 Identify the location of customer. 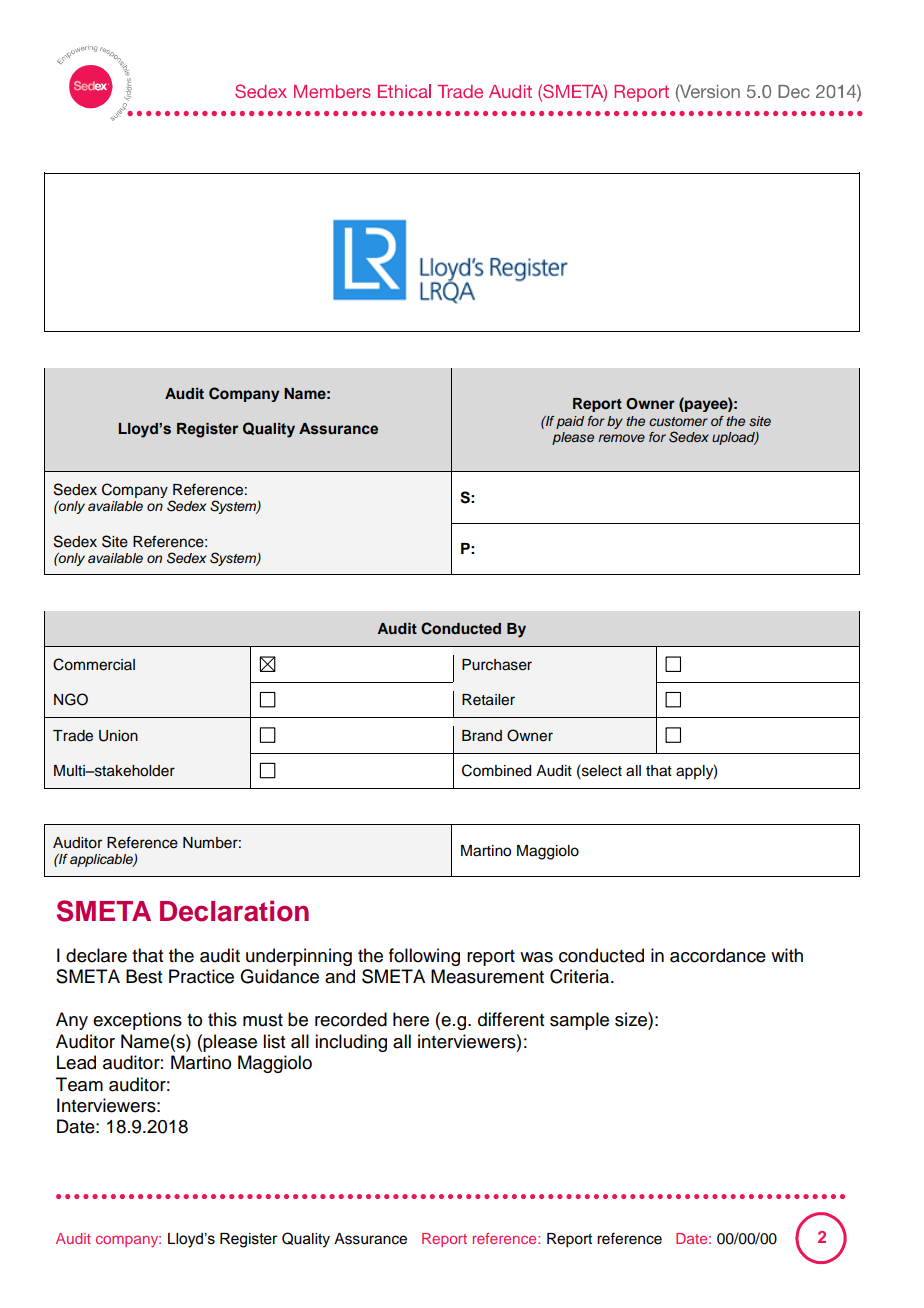
(678, 421).
